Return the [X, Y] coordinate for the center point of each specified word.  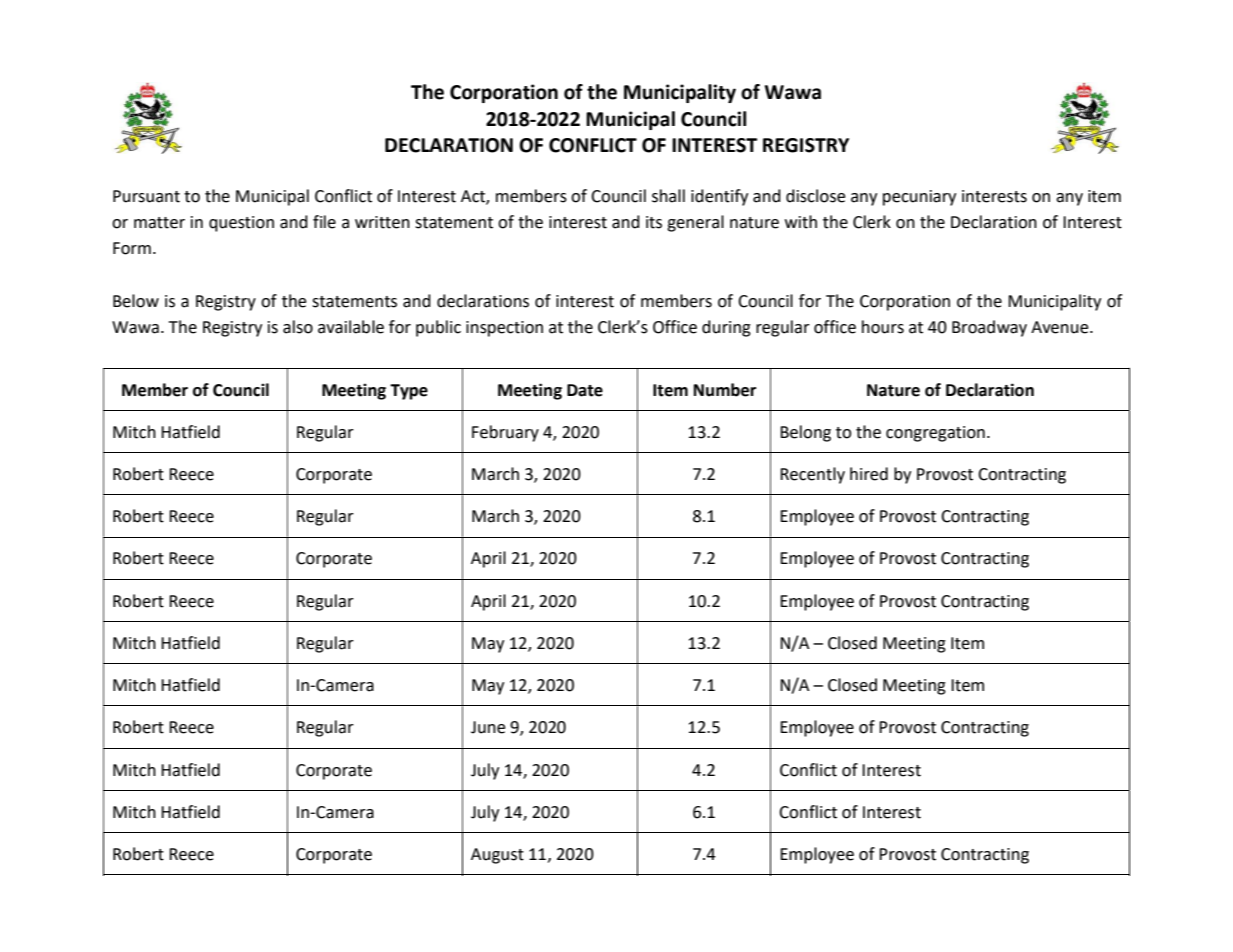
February [505, 433]
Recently [812, 475]
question [241, 224]
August [497, 856]
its [654, 222]
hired [869, 474]
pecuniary [919, 198]
